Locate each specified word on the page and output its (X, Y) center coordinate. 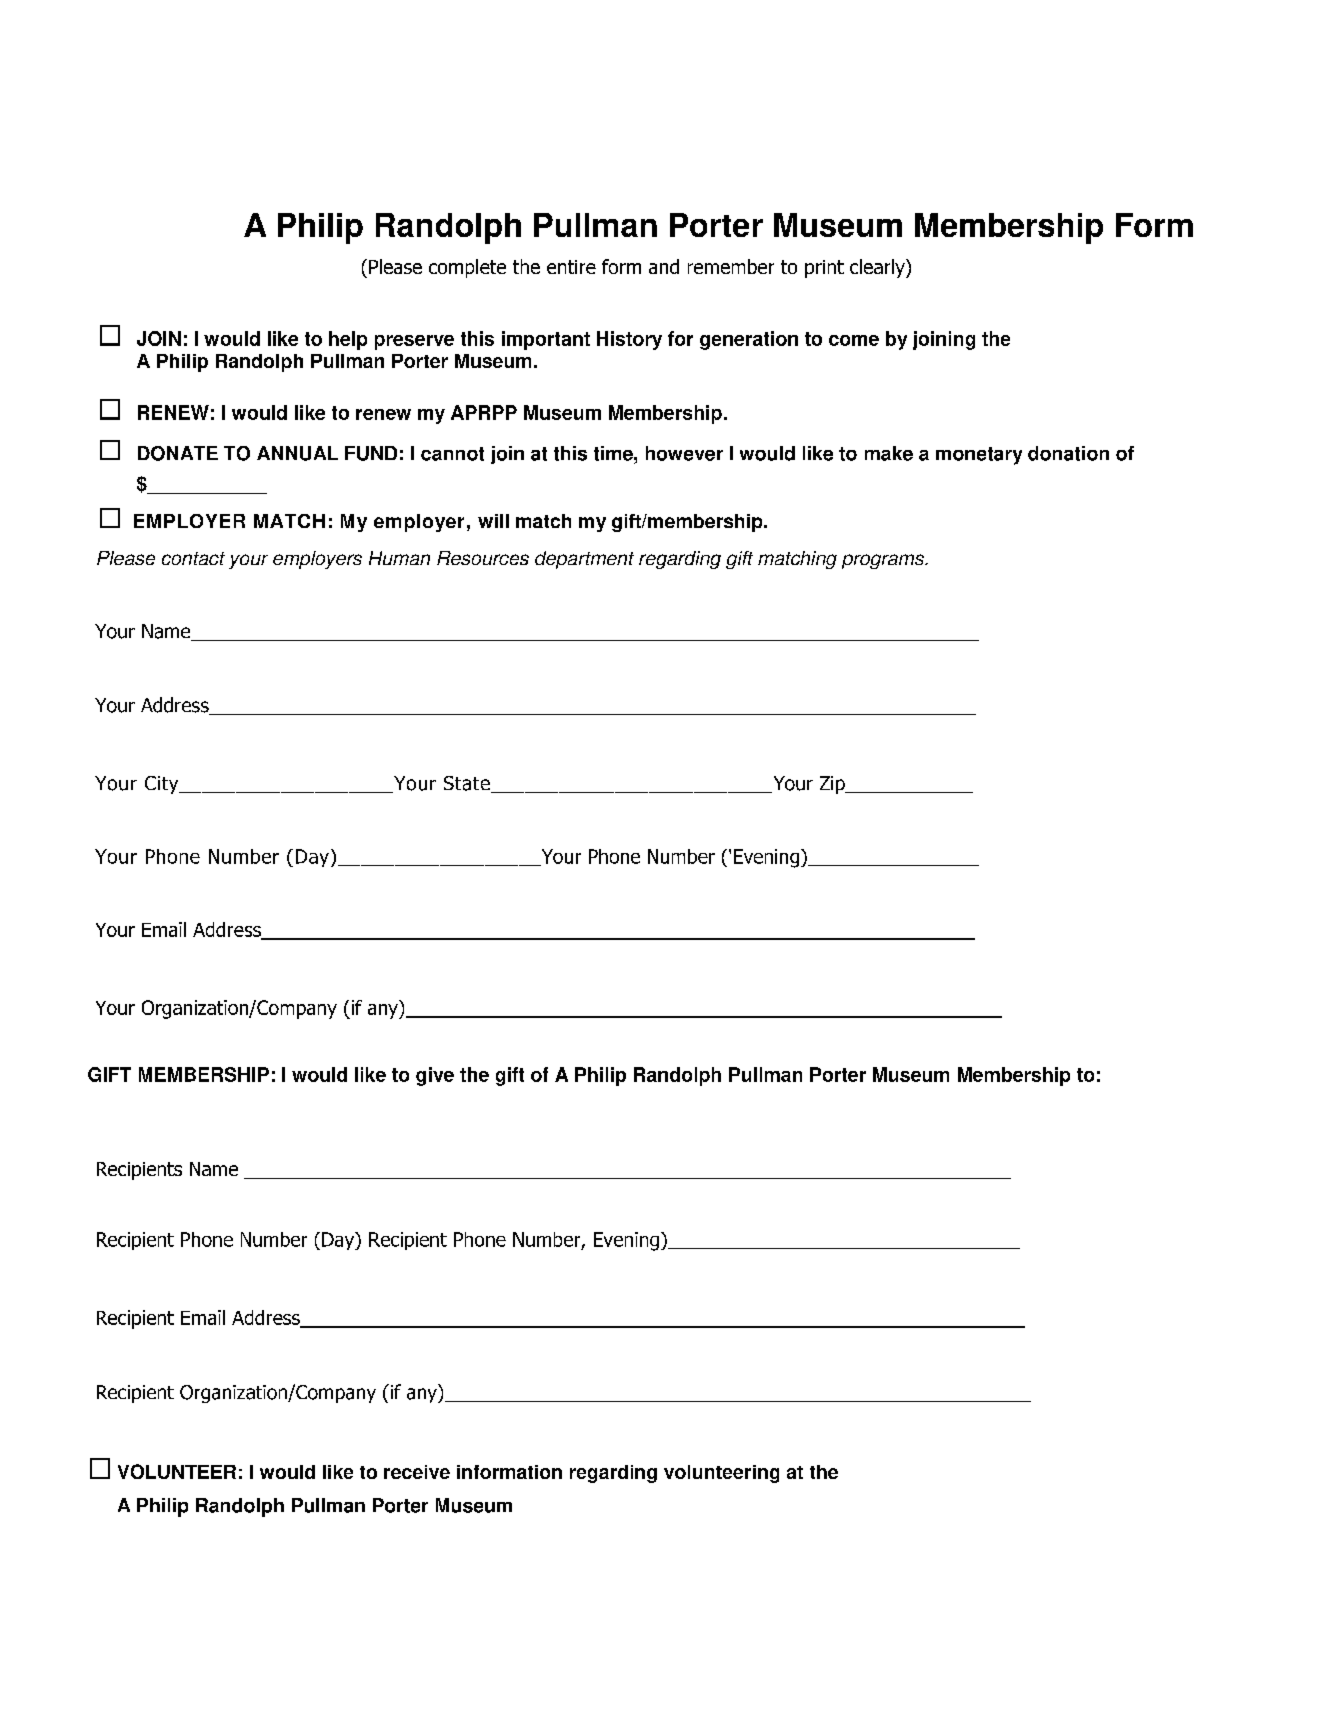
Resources (483, 558)
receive (417, 1472)
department (584, 560)
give (435, 1076)
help (348, 340)
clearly (878, 268)
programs (884, 561)
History (629, 340)
